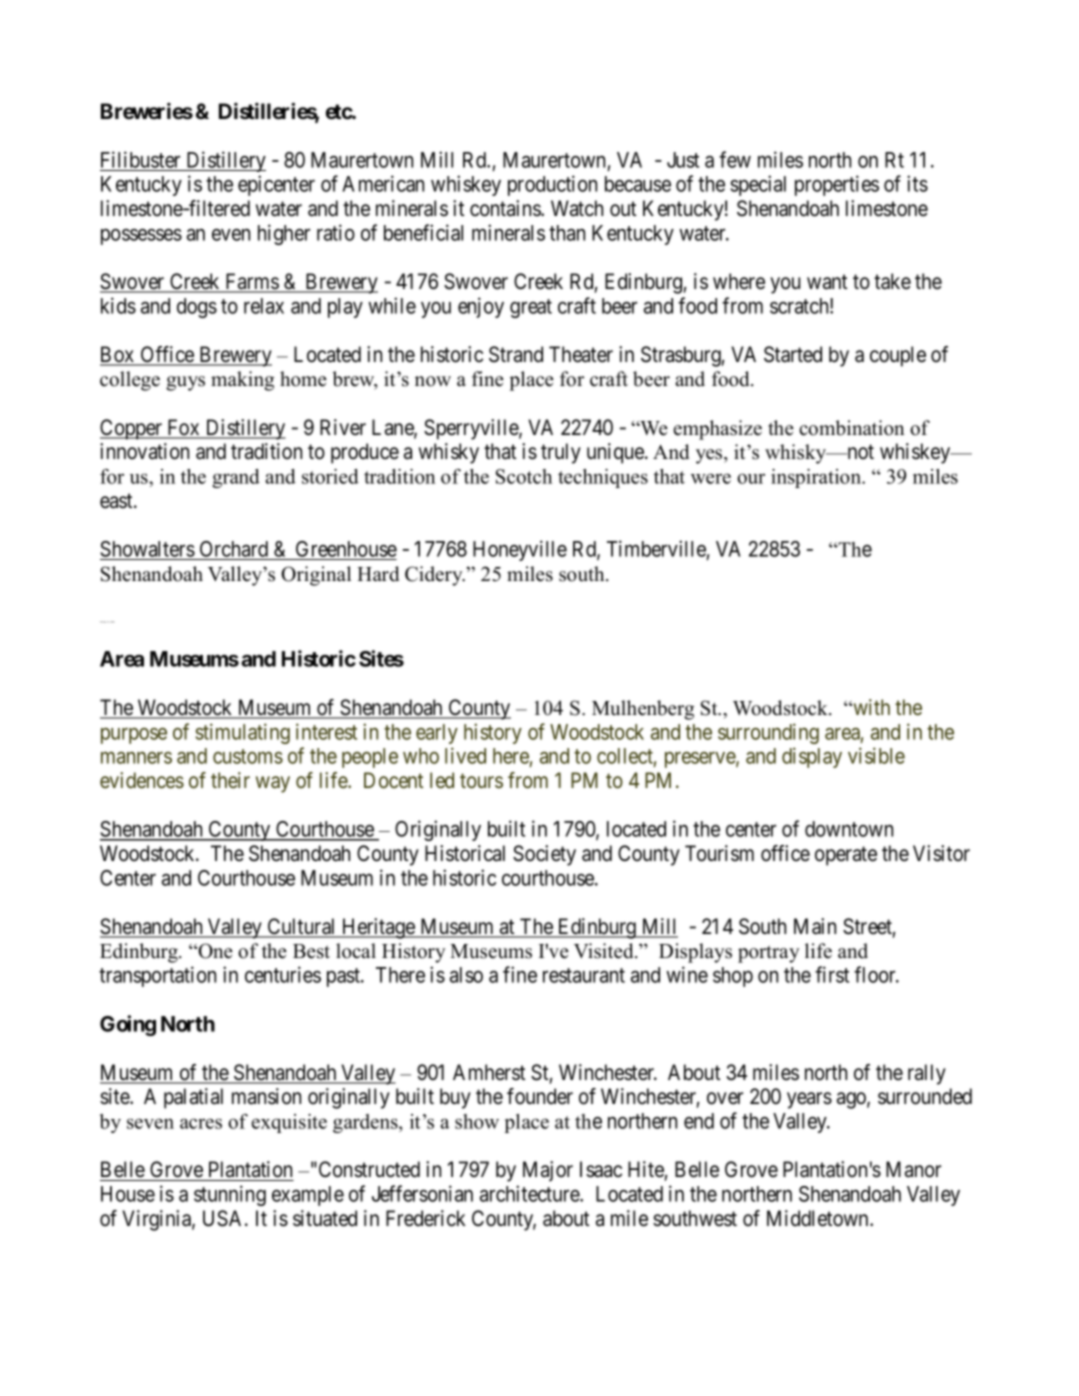 This screenshot has width=1079, height=1396. I want to click on tours, so click(481, 781).
